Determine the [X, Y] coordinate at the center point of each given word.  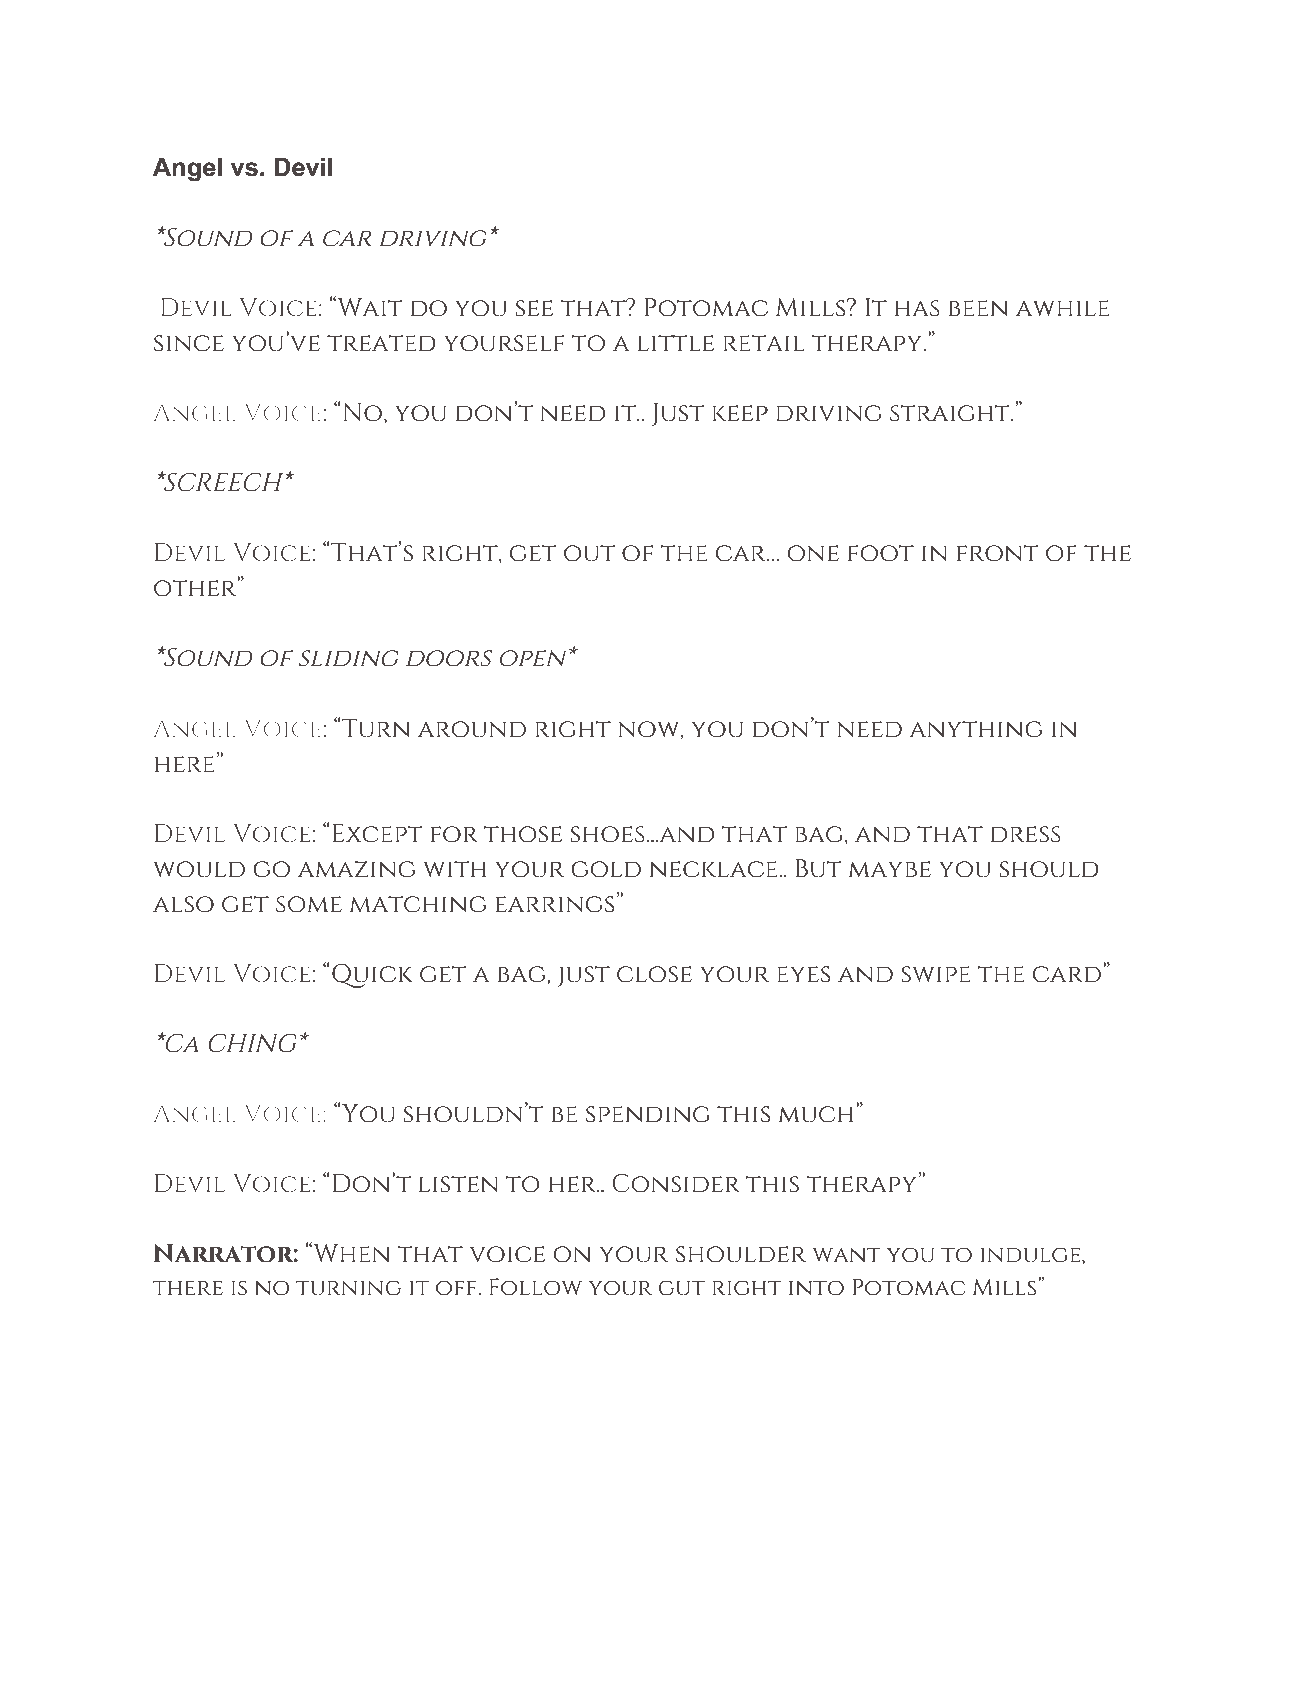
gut [682, 1288]
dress [1026, 834]
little [676, 343]
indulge [1031, 1255]
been [978, 308]
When [350, 1252]
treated [381, 343]
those [523, 834]
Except [377, 833]
